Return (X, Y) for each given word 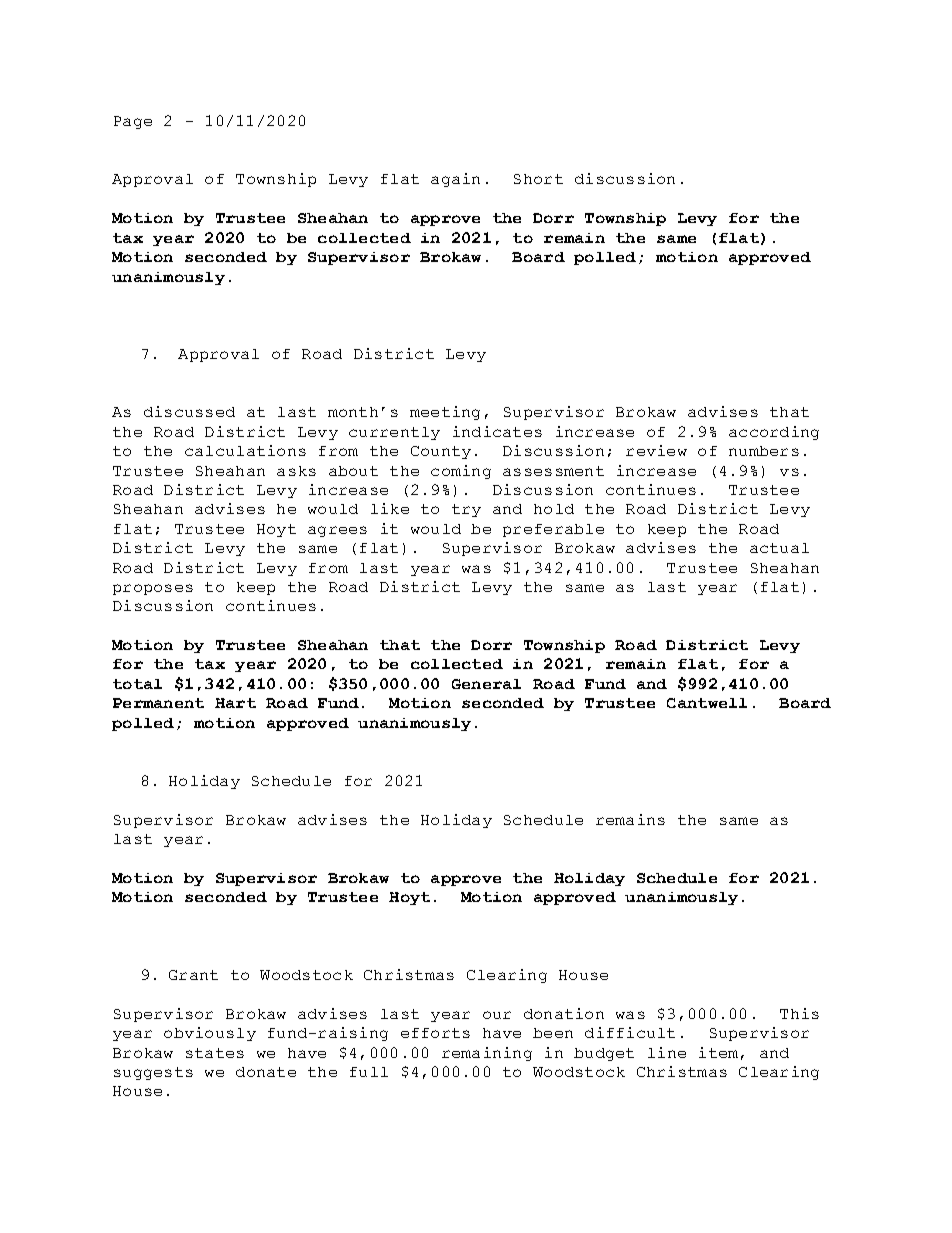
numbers (764, 451)
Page (133, 122)
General (486, 684)
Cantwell (707, 703)
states (215, 1053)
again (455, 180)
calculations (245, 450)
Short (538, 179)
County (441, 452)
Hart (235, 703)
